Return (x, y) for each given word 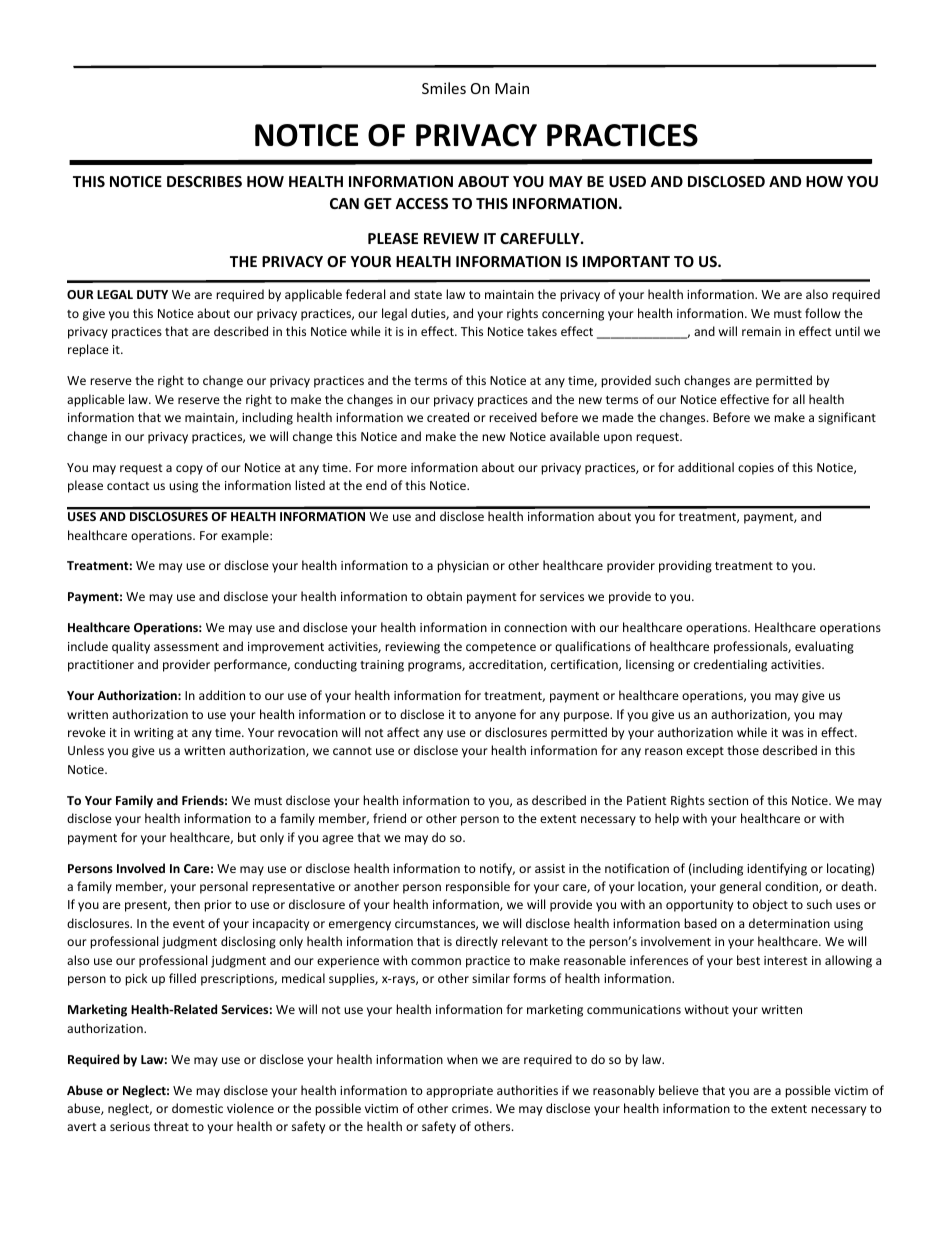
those (743, 750)
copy (189, 470)
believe (679, 1090)
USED (627, 181)
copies (756, 469)
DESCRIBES (204, 181)
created (448, 417)
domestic (197, 1108)
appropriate (459, 1092)
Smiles (444, 88)
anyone (495, 717)
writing (154, 734)
